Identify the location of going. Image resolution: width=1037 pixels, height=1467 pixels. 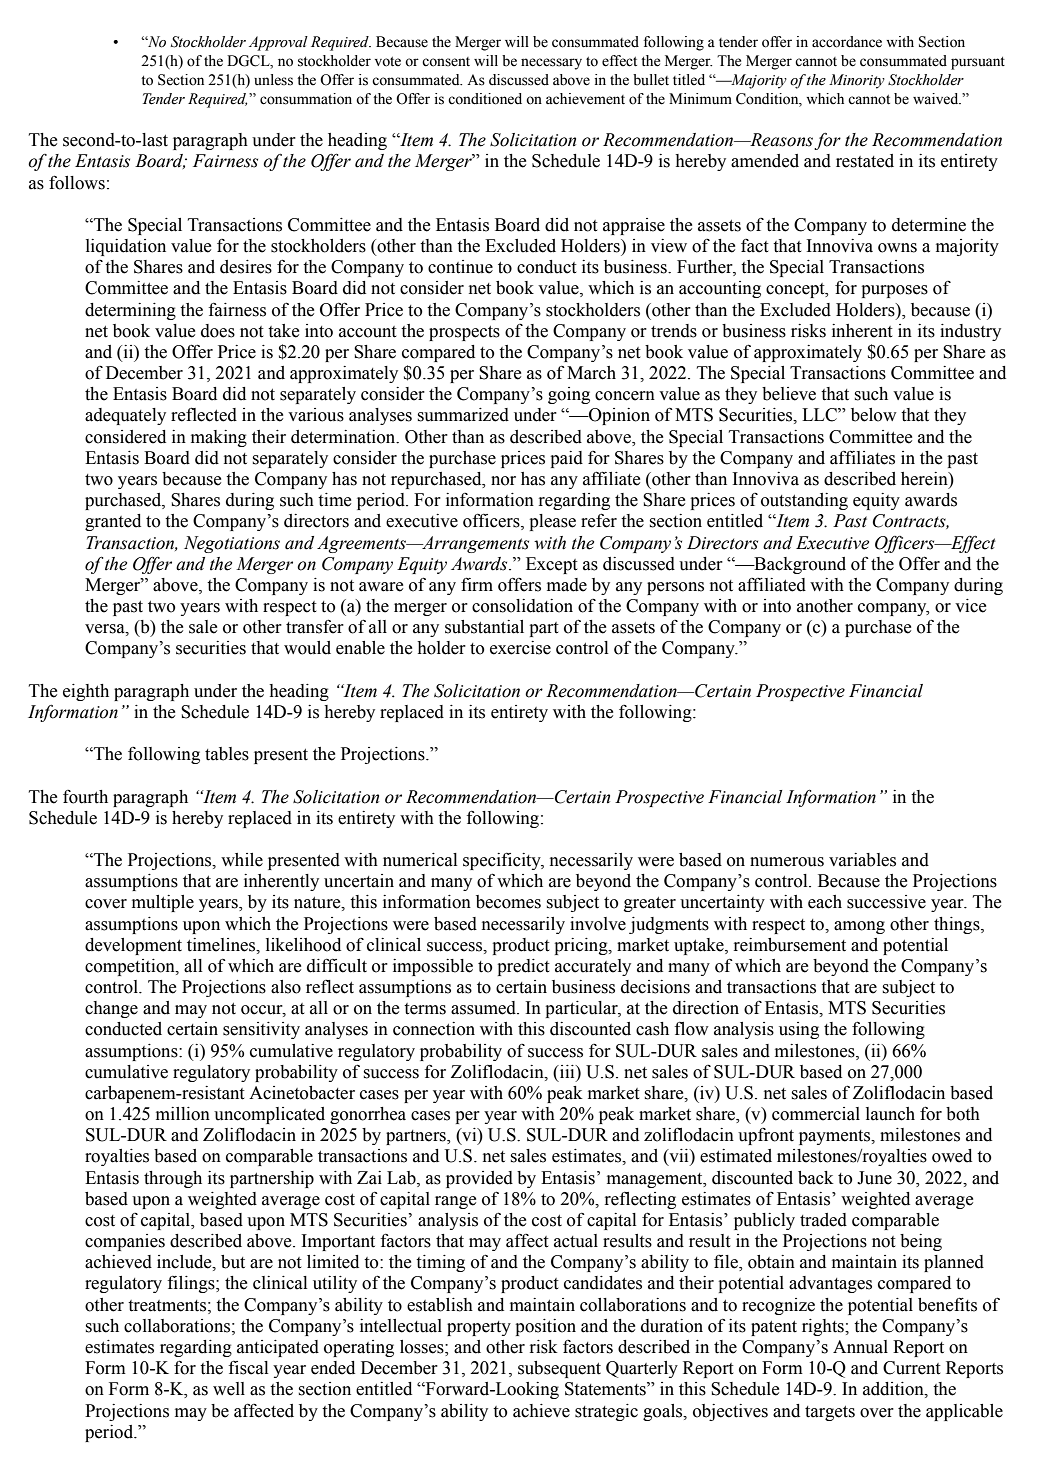
(569, 395).
